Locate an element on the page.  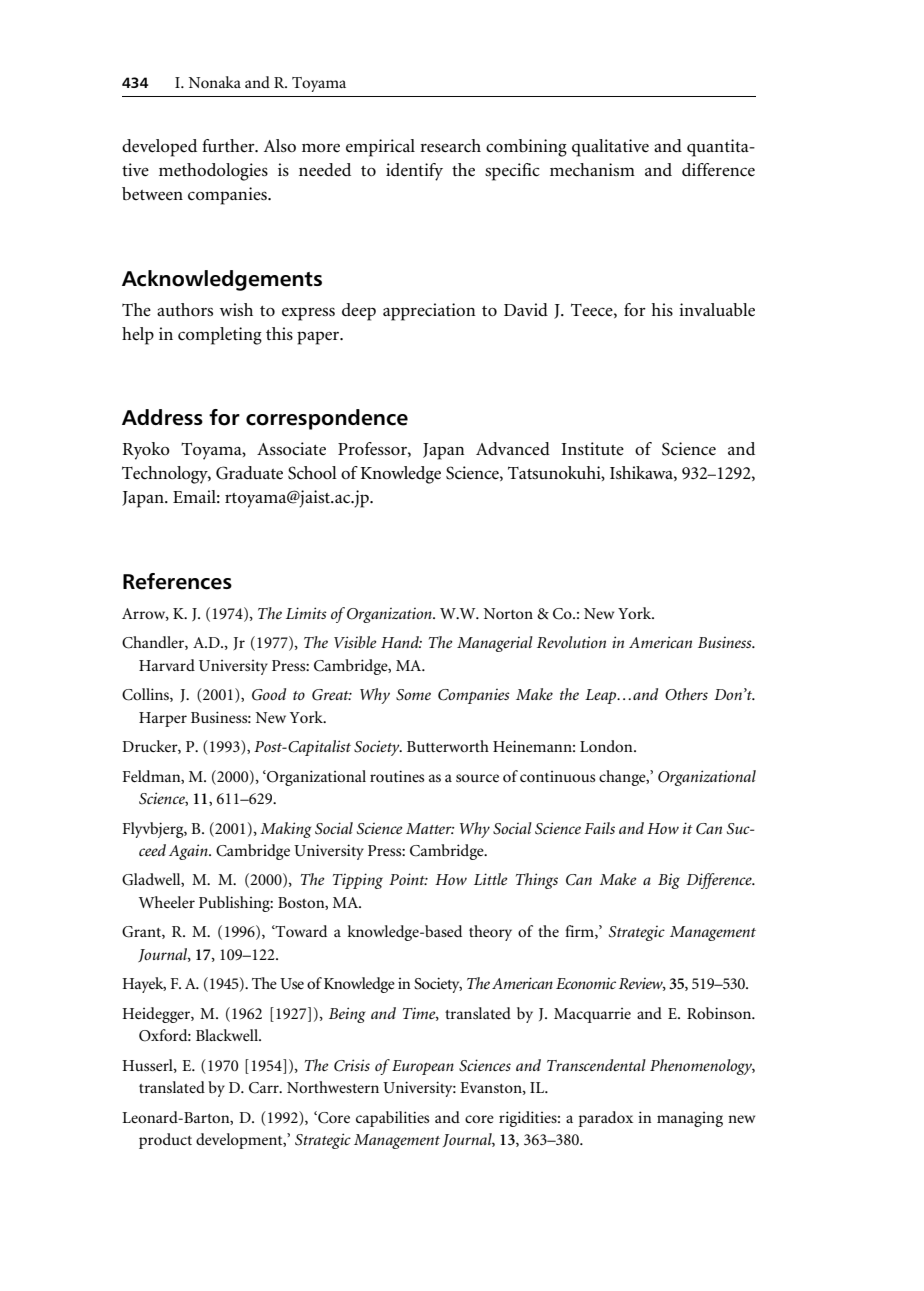
mechanism is located at coordinates (592, 169).
